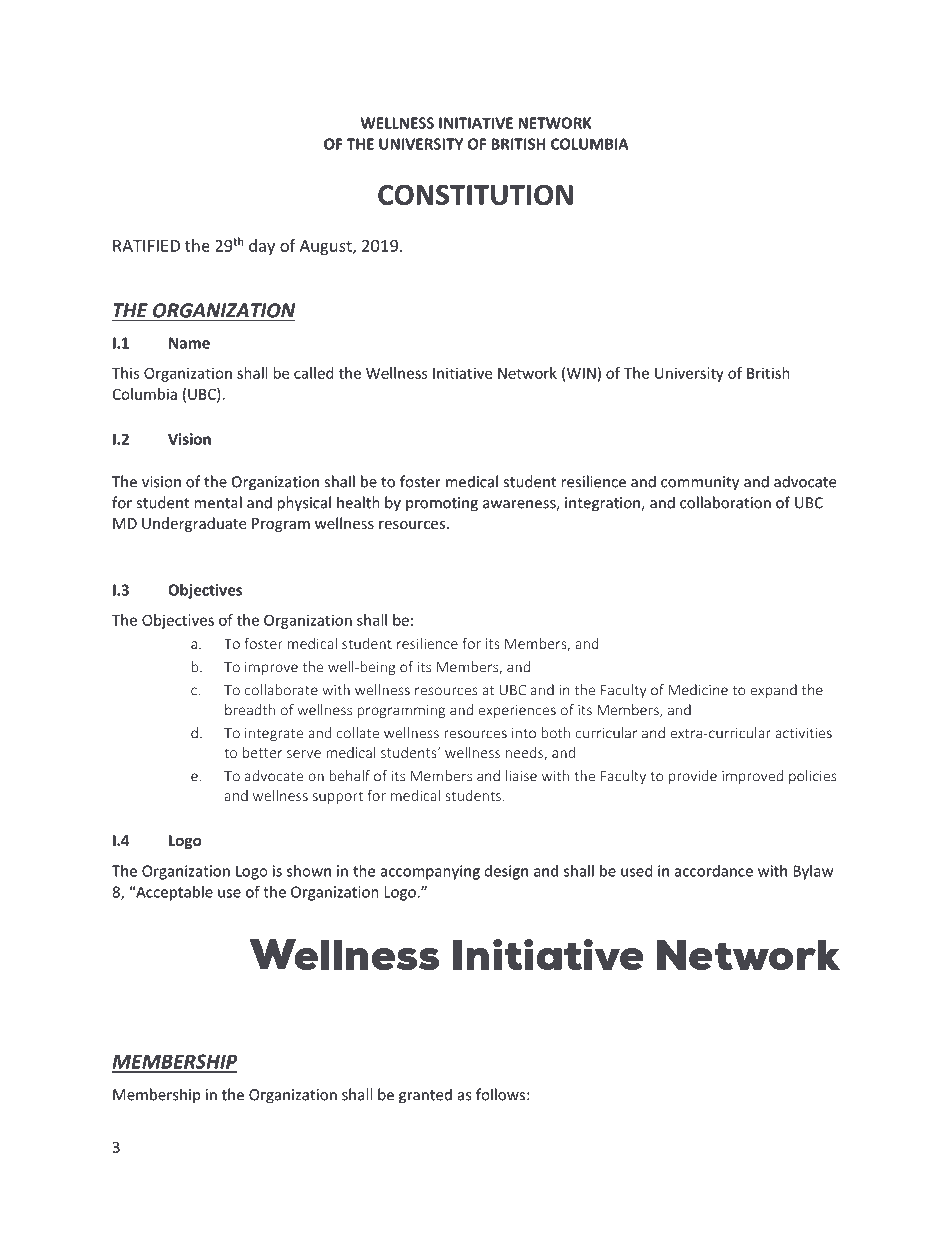 The width and height of the document is (952, 1233). Describe the element at coordinates (714, 871) in the document. I see `accordance` at that location.
